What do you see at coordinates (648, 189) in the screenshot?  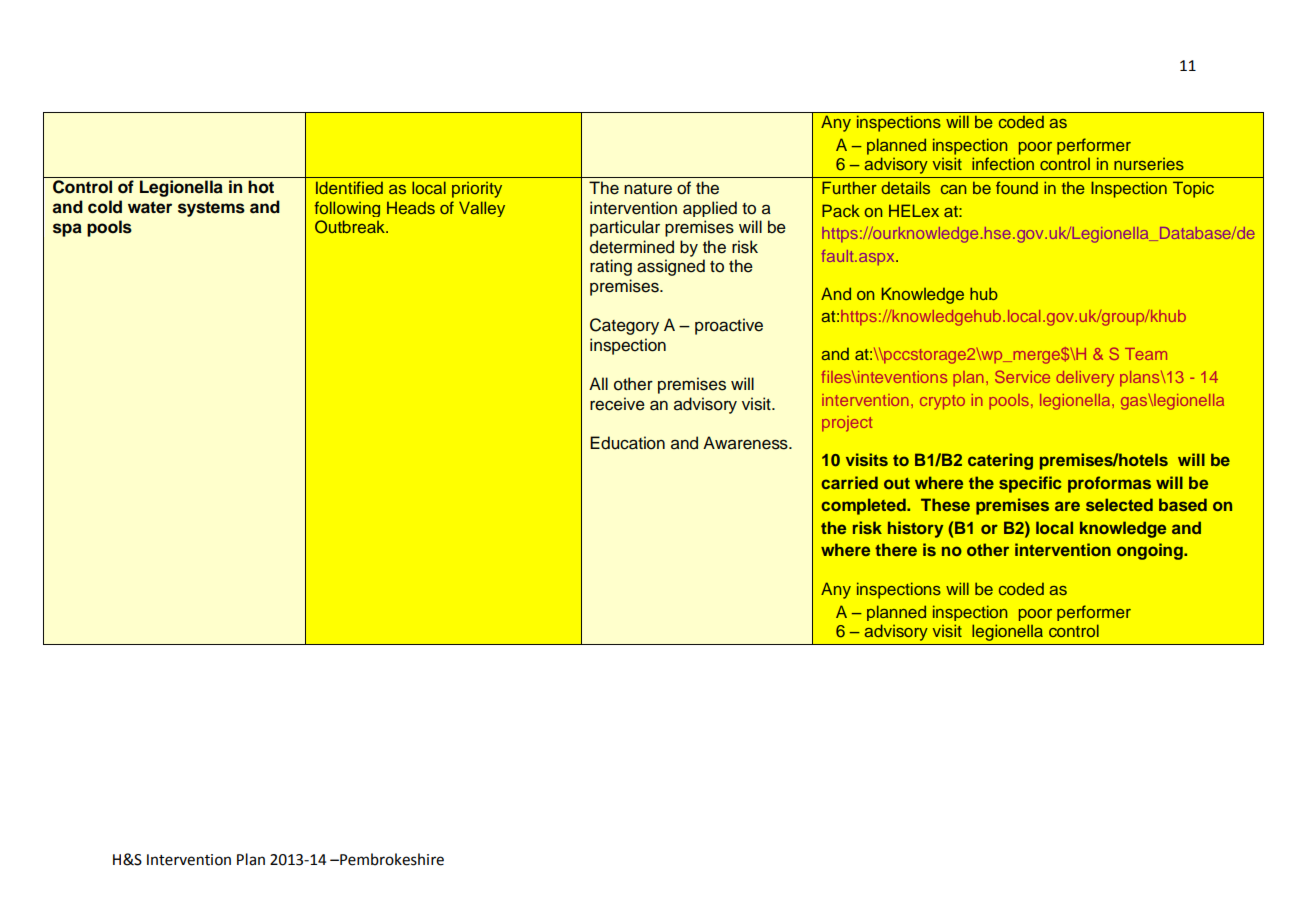 I see `nature` at bounding box center [648, 189].
